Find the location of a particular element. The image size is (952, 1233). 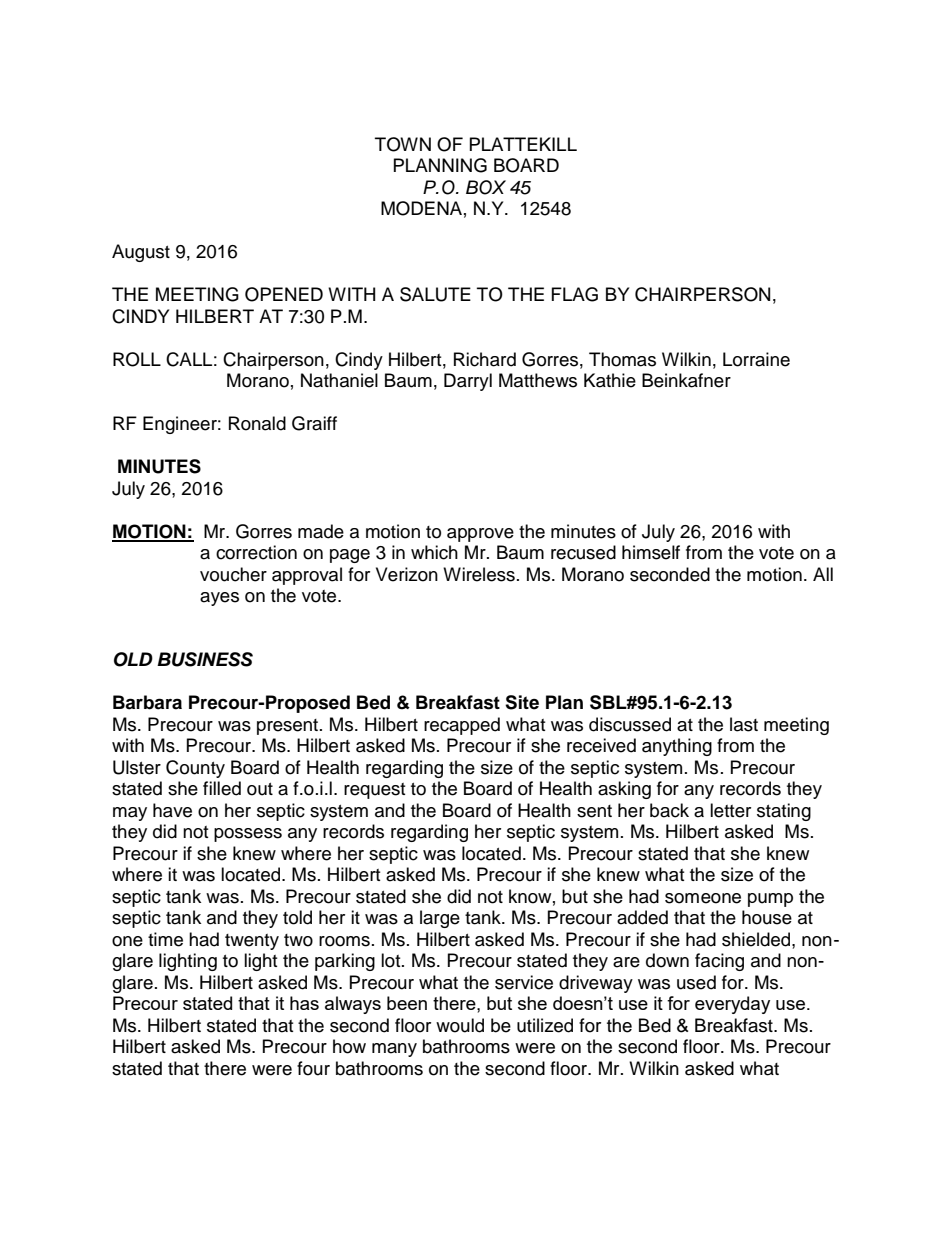

letter is located at coordinates (730, 810).
